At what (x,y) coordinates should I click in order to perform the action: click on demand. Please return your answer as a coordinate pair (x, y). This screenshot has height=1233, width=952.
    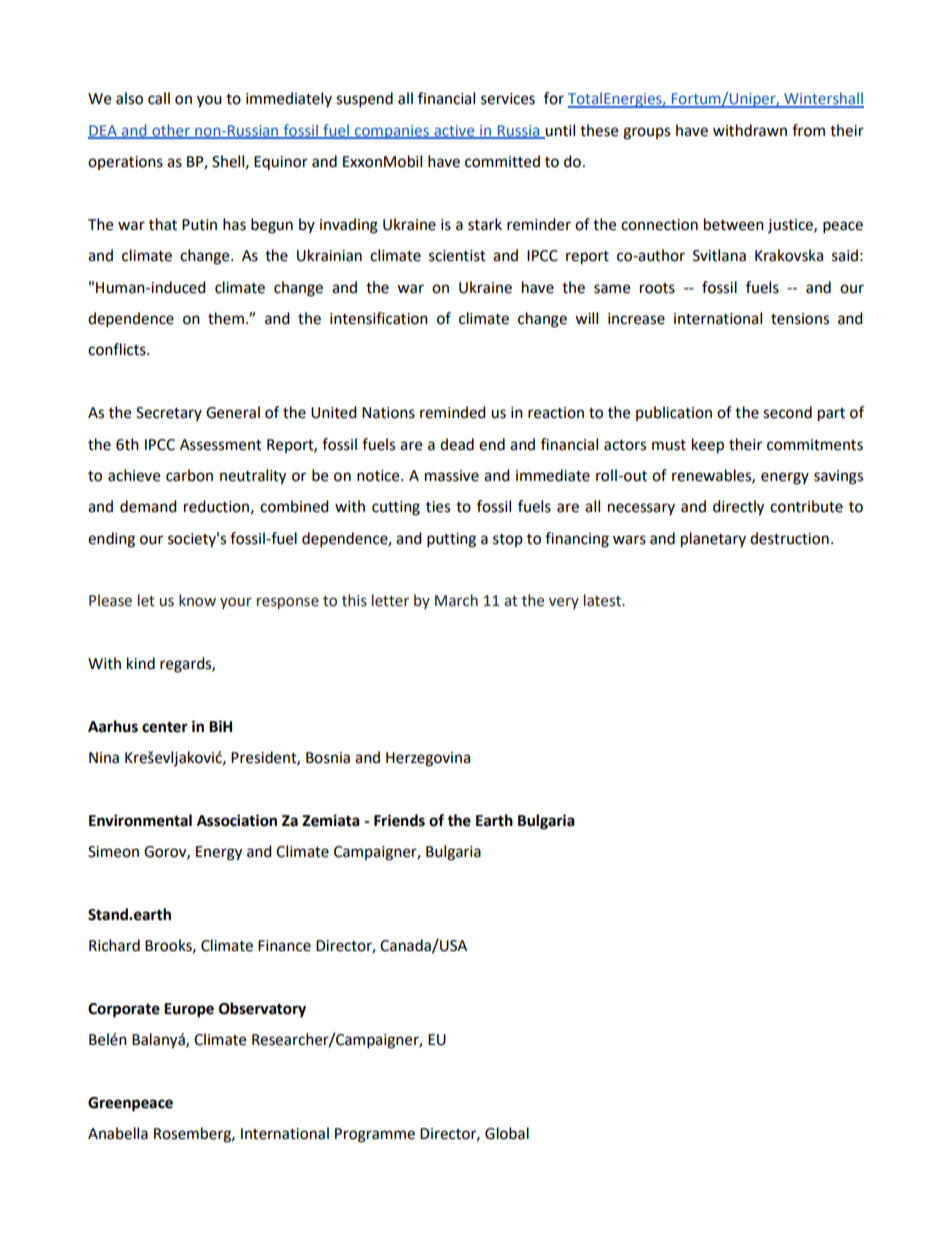
    Looking at the image, I should click on (148, 506).
